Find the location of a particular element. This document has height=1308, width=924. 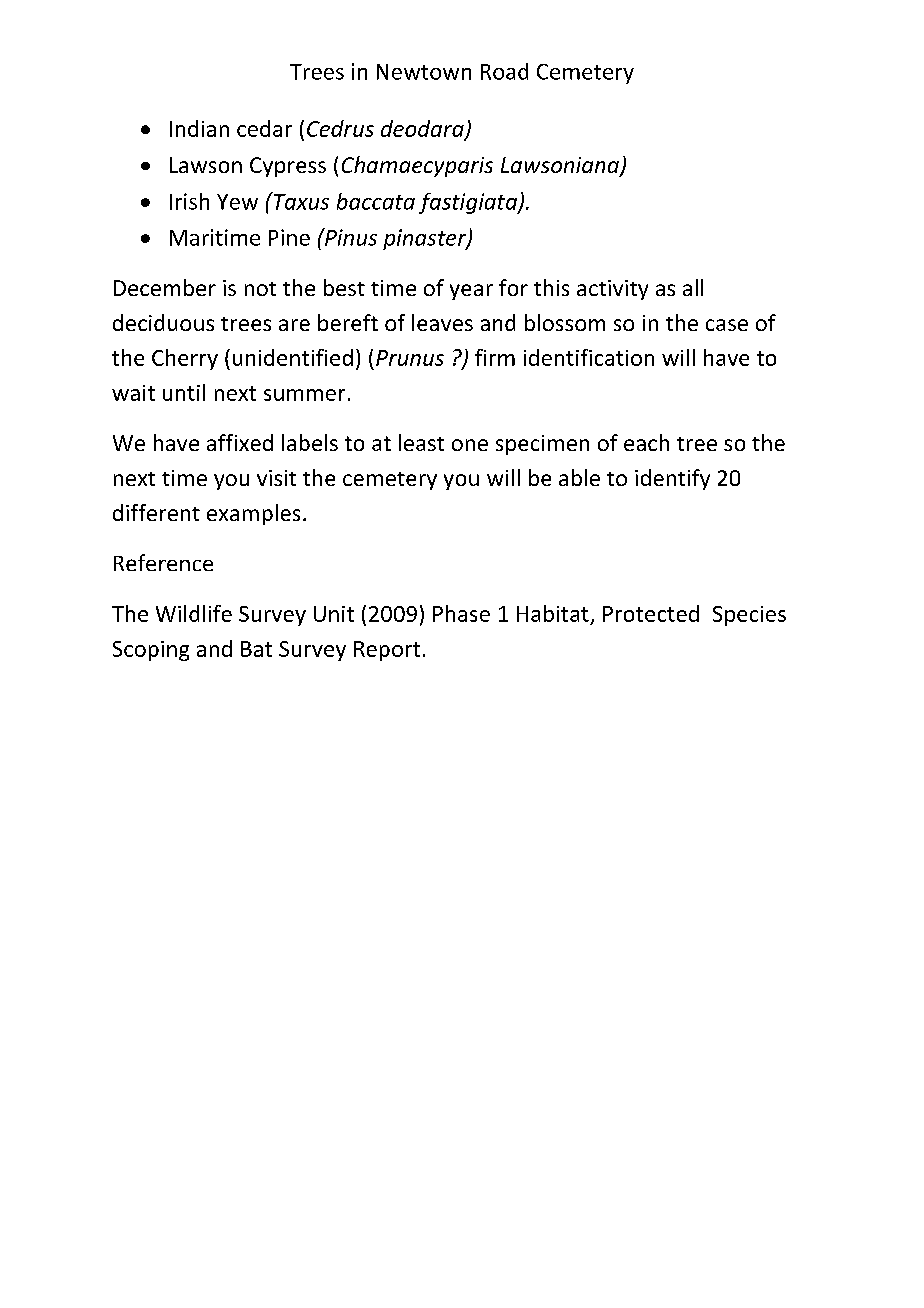

examples is located at coordinates (253, 514).
